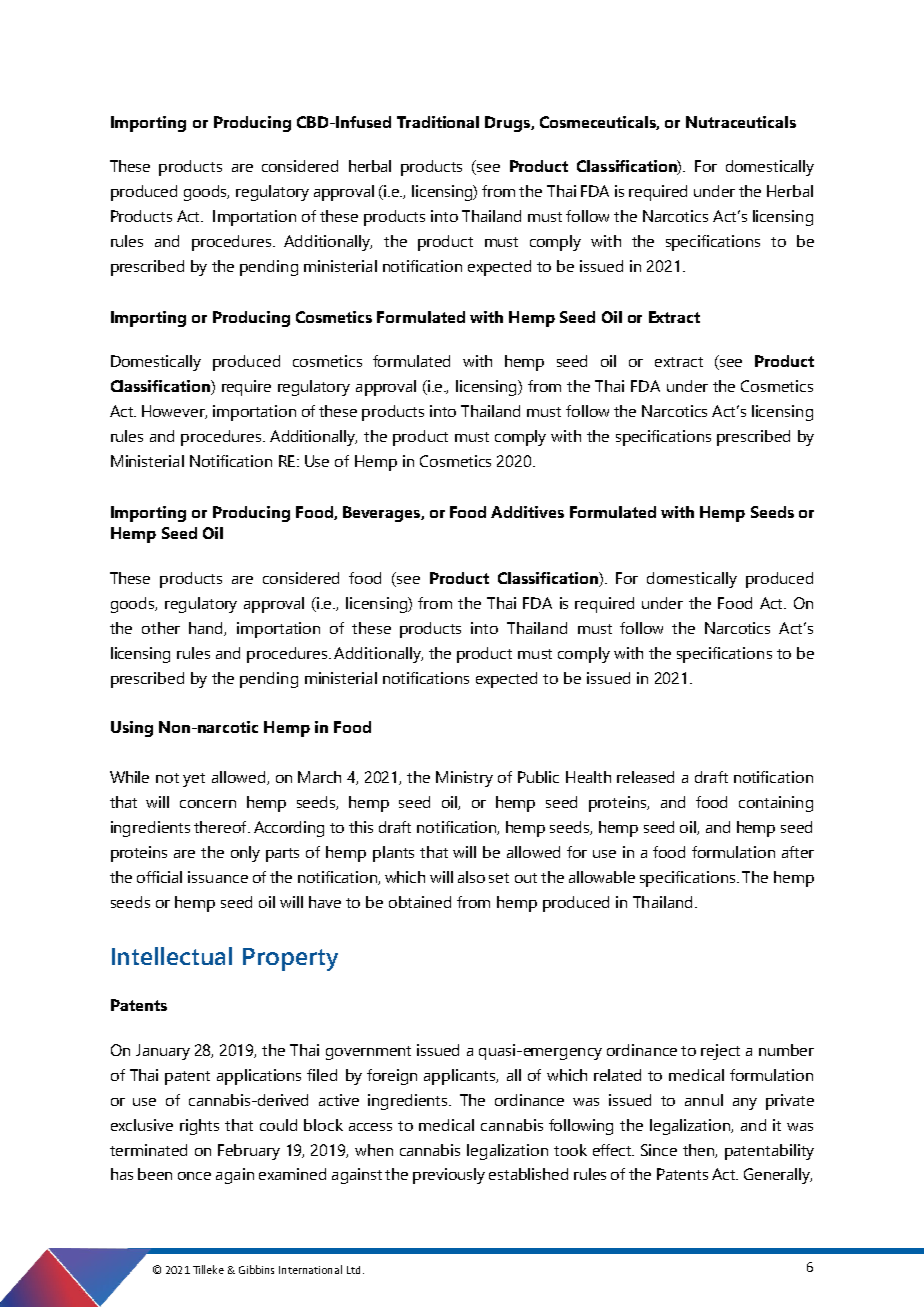 The image size is (924, 1308). Describe the element at coordinates (471, 877) in the screenshot. I see `also` at that location.
